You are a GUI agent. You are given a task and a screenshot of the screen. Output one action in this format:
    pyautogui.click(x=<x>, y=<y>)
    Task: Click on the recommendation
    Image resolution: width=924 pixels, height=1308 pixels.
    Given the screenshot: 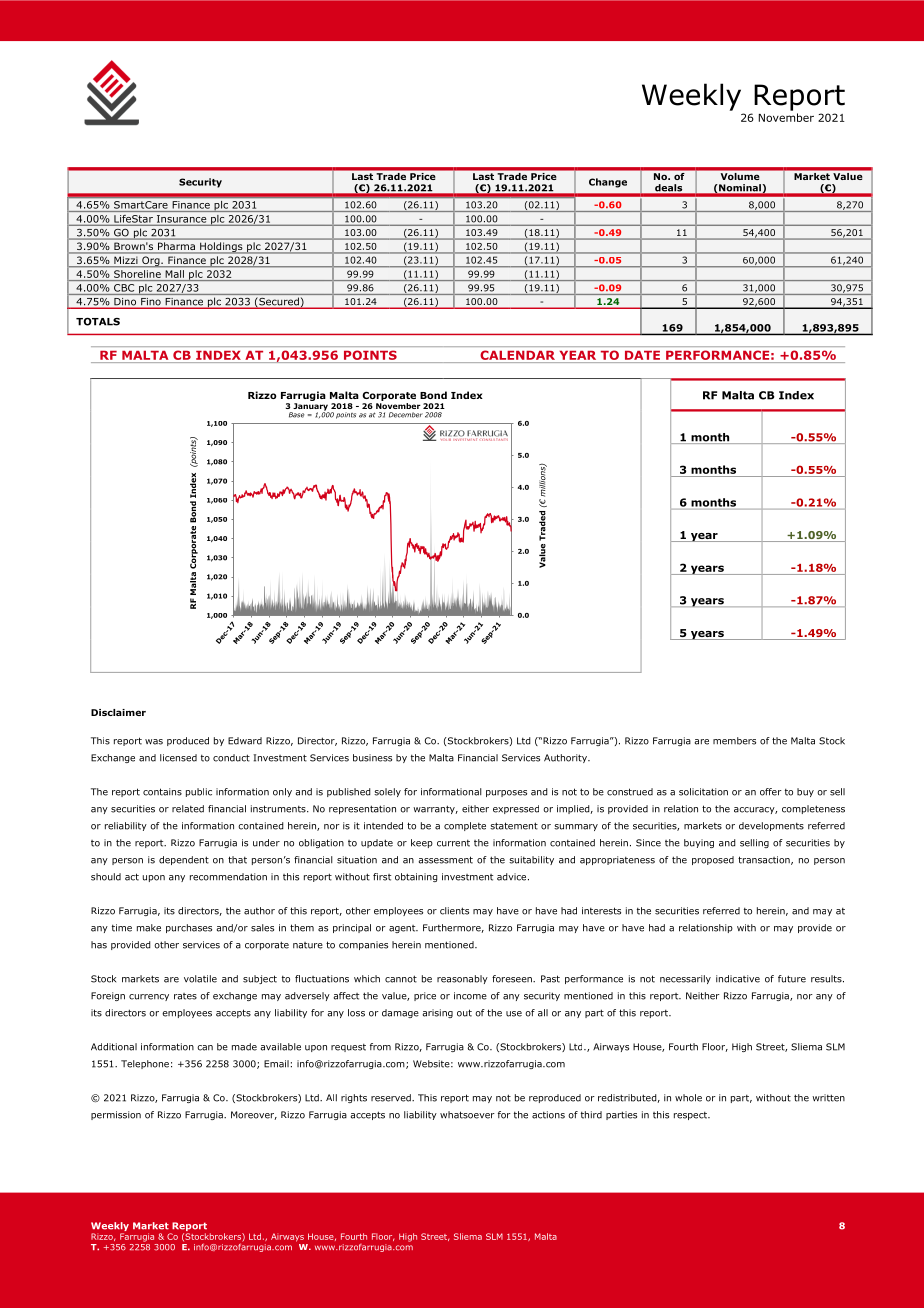 What is the action you would take?
    pyautogui.click(x=228, y=877)
